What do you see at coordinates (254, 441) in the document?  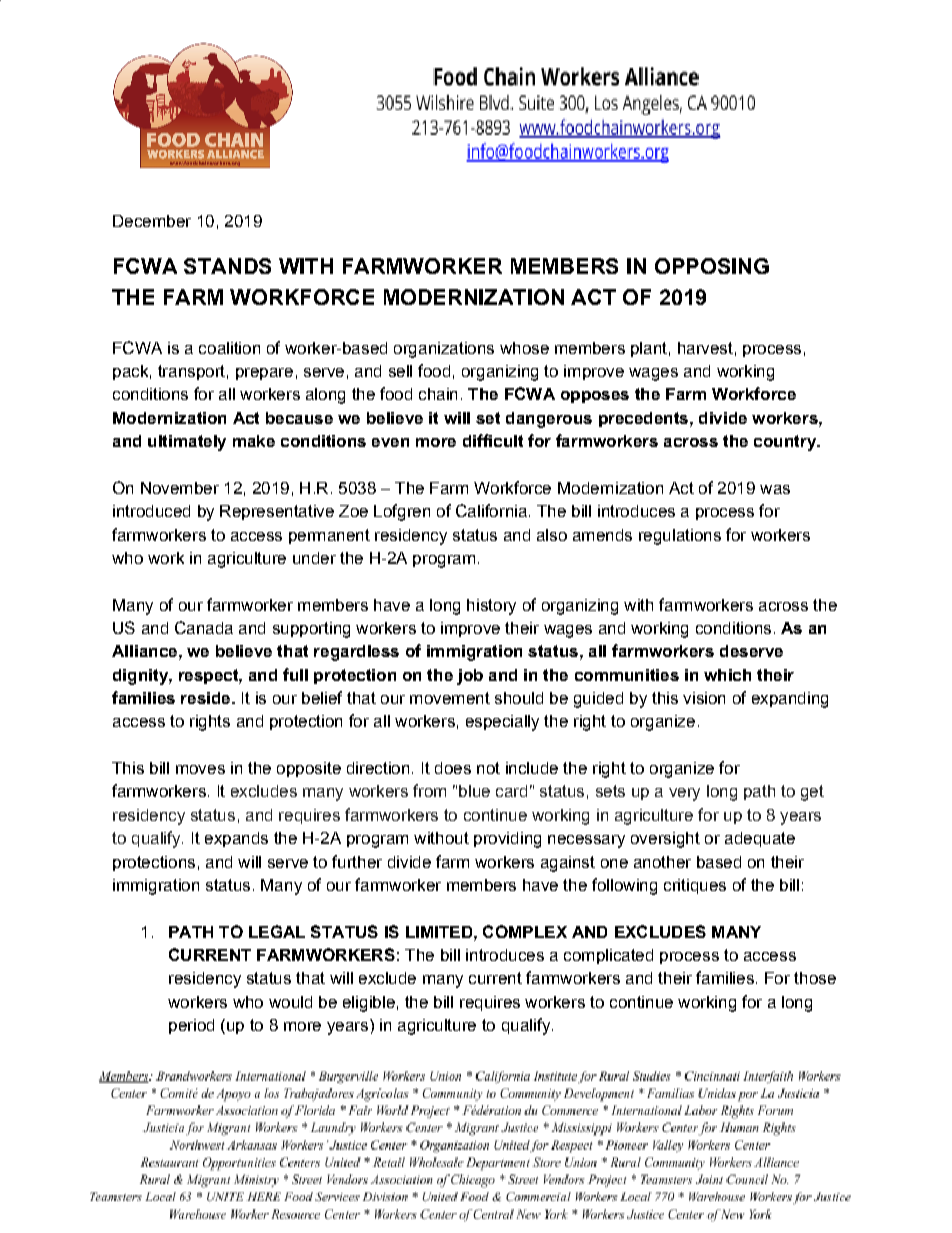 I see `make` at bounding box center [254, 441].
